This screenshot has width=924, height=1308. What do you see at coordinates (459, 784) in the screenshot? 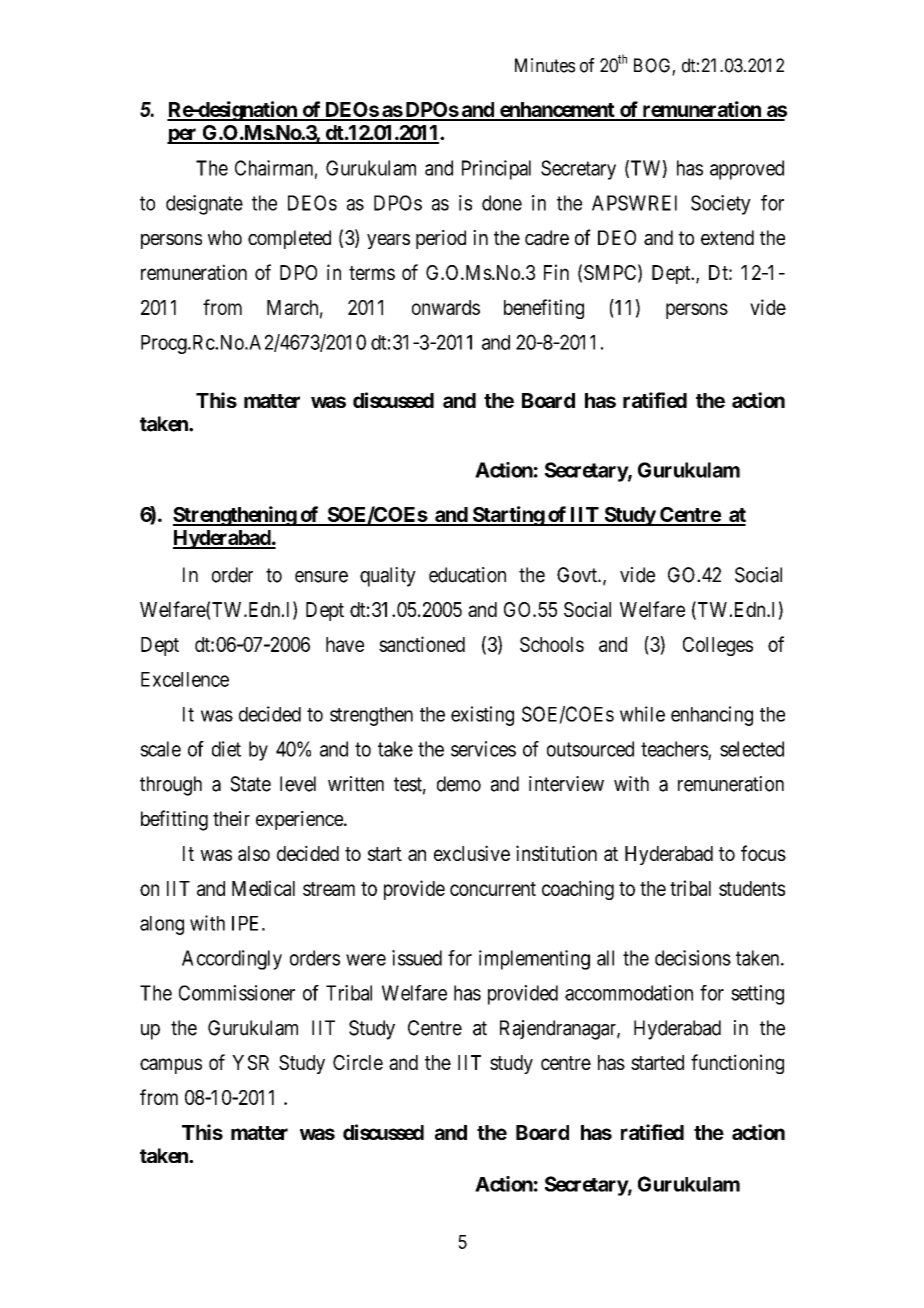
I see `demo` at bounding box center [459, 784].
